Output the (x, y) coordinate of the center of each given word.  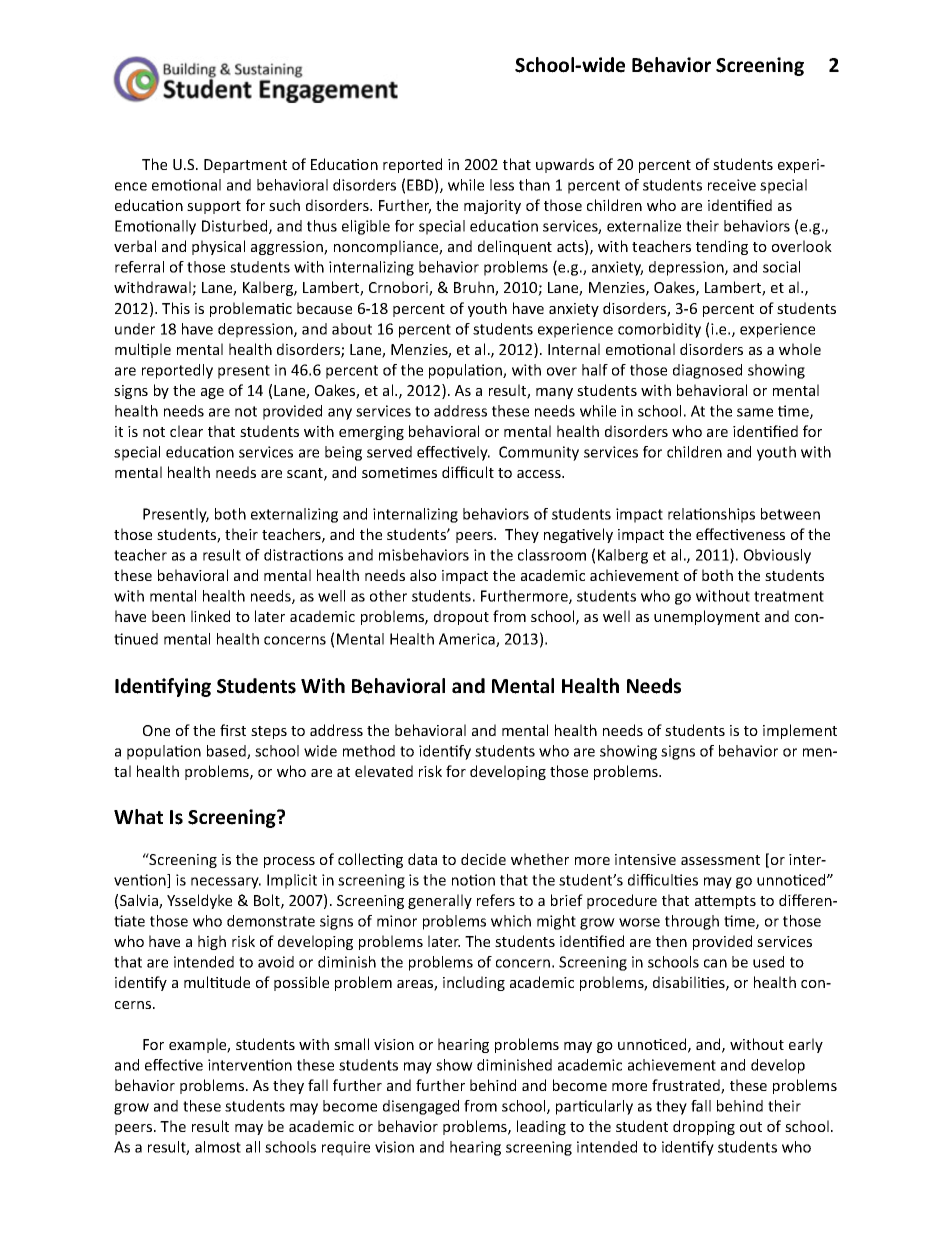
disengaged (421, 1107)
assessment (720, 860)
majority (492, 207)
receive (732, 185)
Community (539, 453)
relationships (711, 515)
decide (483, 859)
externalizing (294, 515)
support (214, 207)
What (138, 817)
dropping (704, 1127)
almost (218, 1147)
